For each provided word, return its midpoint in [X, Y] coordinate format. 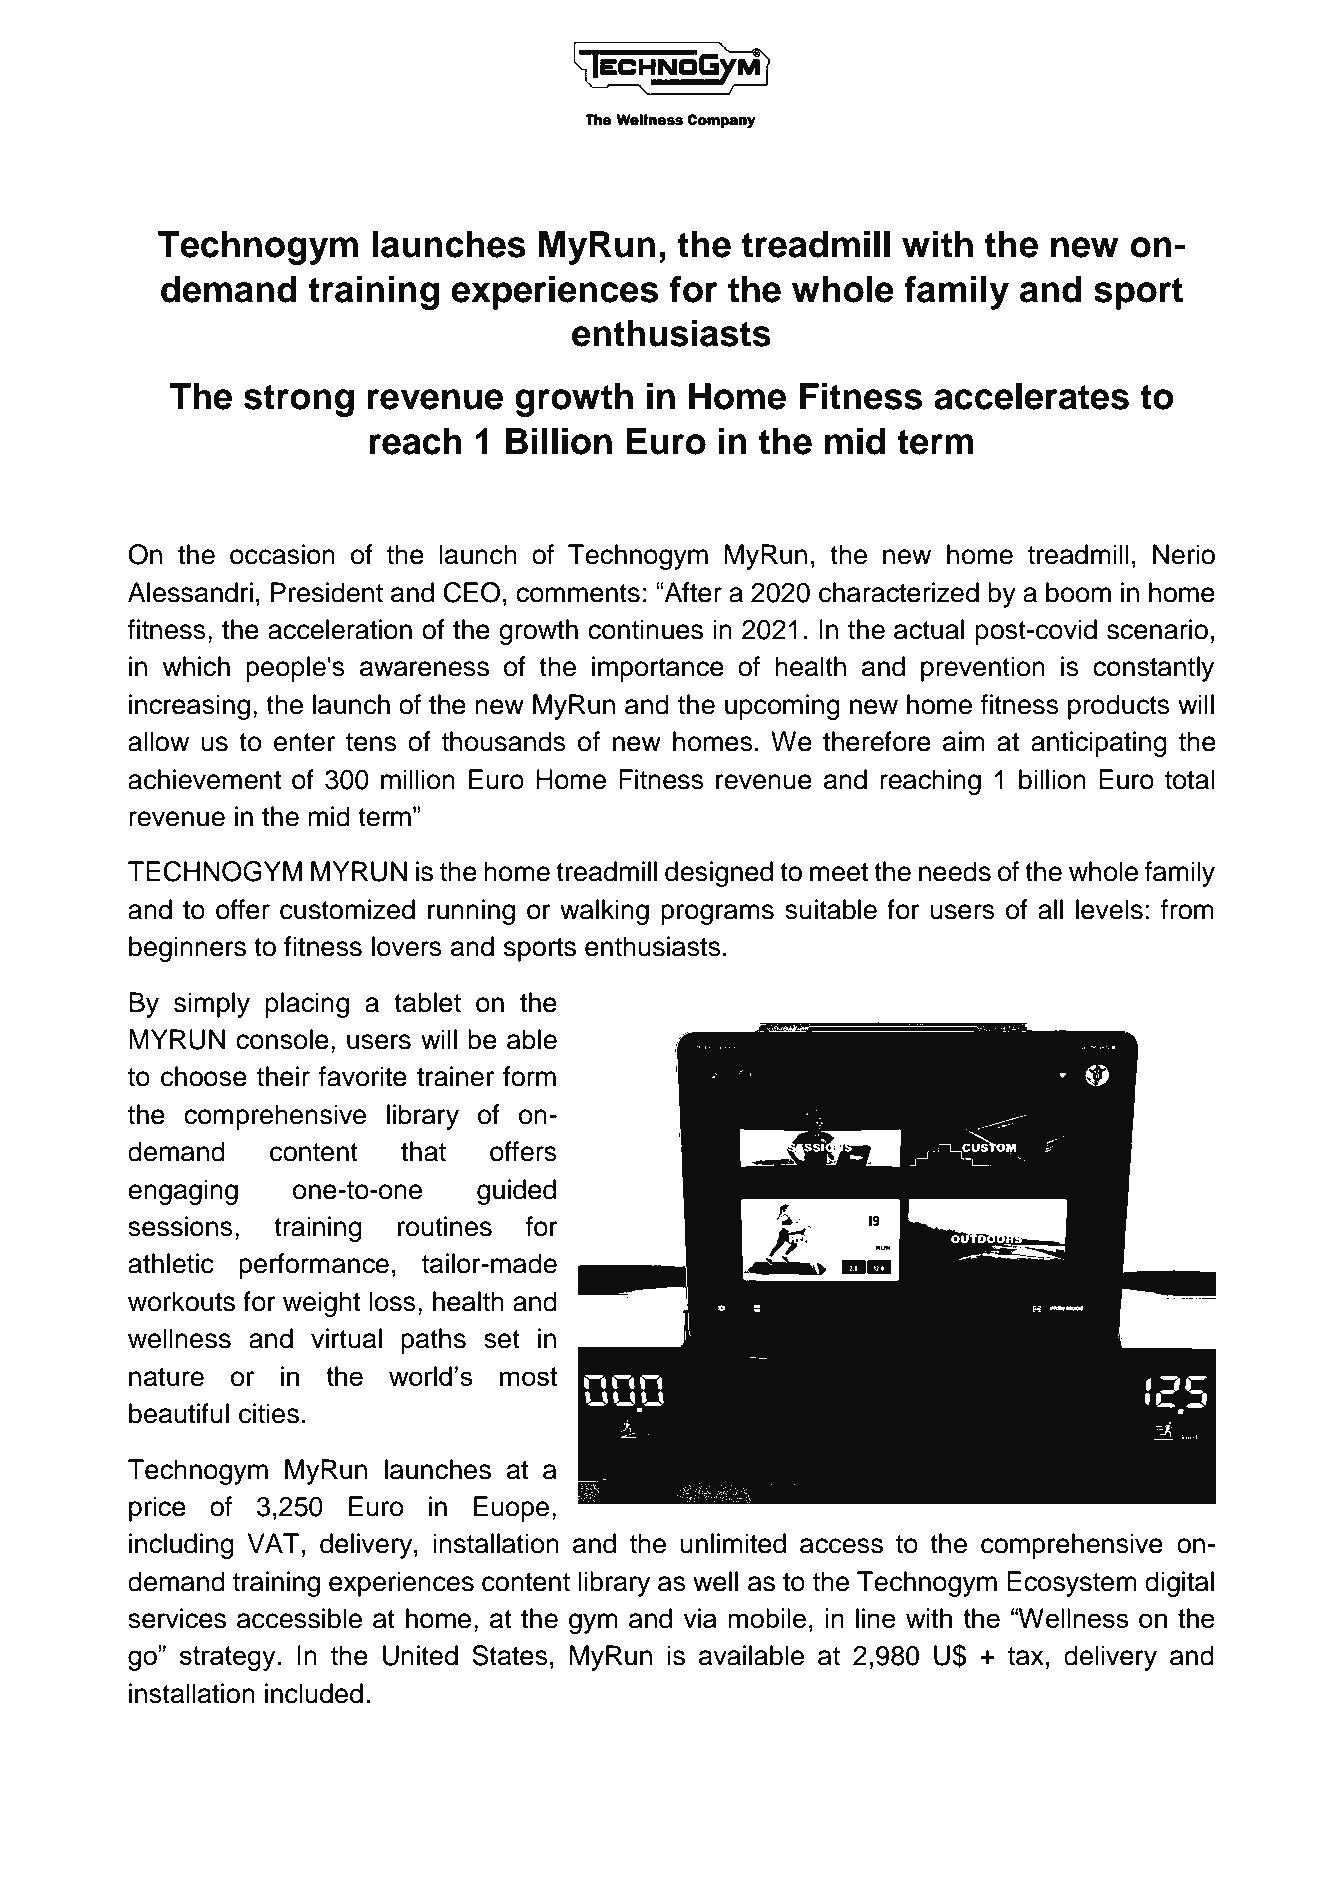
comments [578, 593]
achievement [204, 779]
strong [299, 401]
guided [516, 1192]
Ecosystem [1072, 1584]
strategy [229, 1658]
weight [321, 1304]
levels [1109, 909]
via [700, 1618]
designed [719, 874]
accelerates [1031, 396]
